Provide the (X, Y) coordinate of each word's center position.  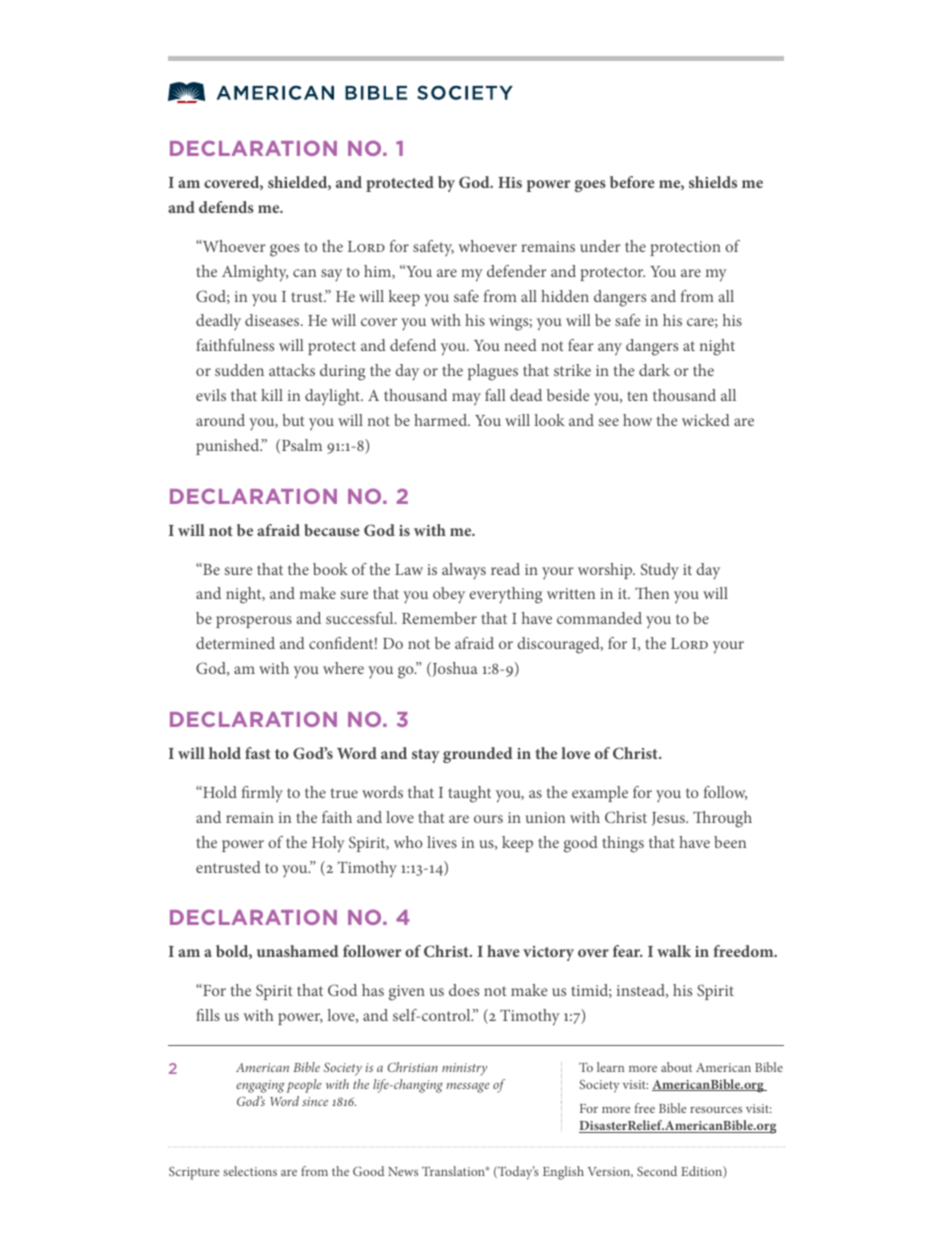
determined (235, 643)
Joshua (454, 669)
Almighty (255, 273)
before (632, 182)
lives (442, 842)
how (637, 420)
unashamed (298, 951)
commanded (599, 618)
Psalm (302, 445)
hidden (565, 296)
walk (674, 951)
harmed (442, 420)
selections (250, 1171)
